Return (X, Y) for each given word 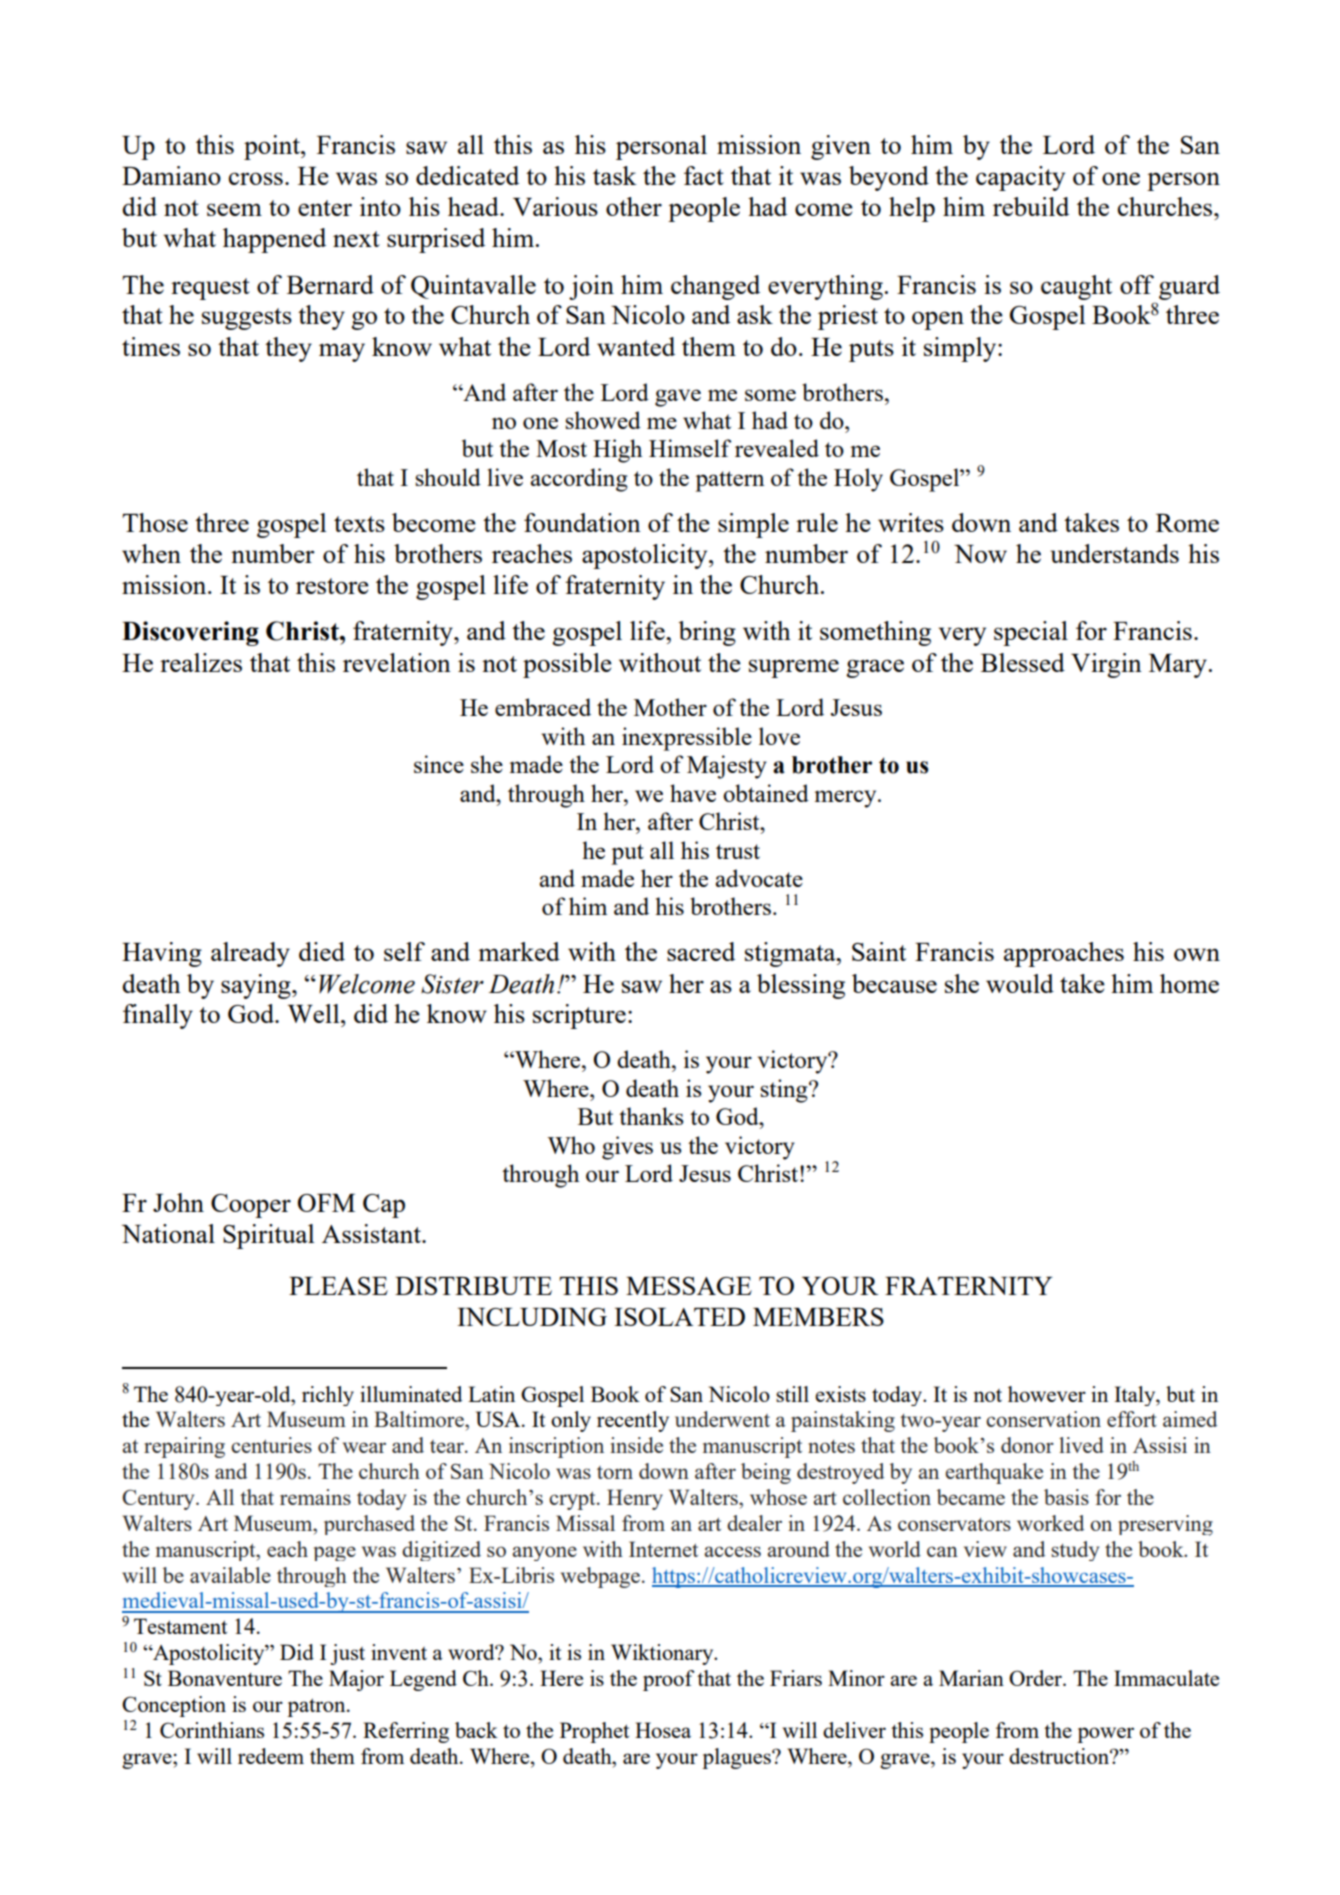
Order (1036, 1678)
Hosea (663, 1730)
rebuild (1031, 206)
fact (704, 175)
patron (317, 1707)
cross (256, 178)
